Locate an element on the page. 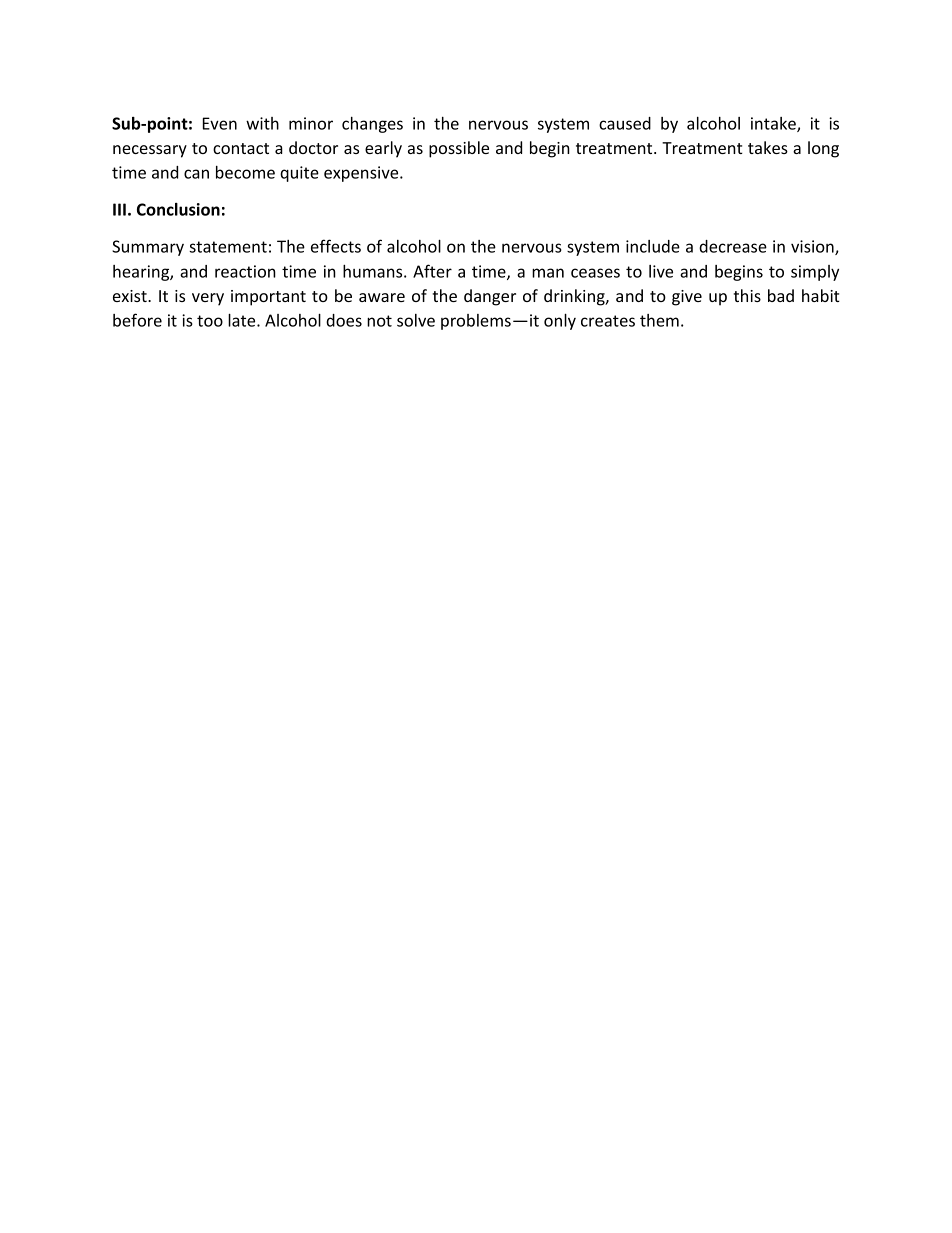 This page has width=952, height=1233. expensive is located at coordinates (362, 174).
